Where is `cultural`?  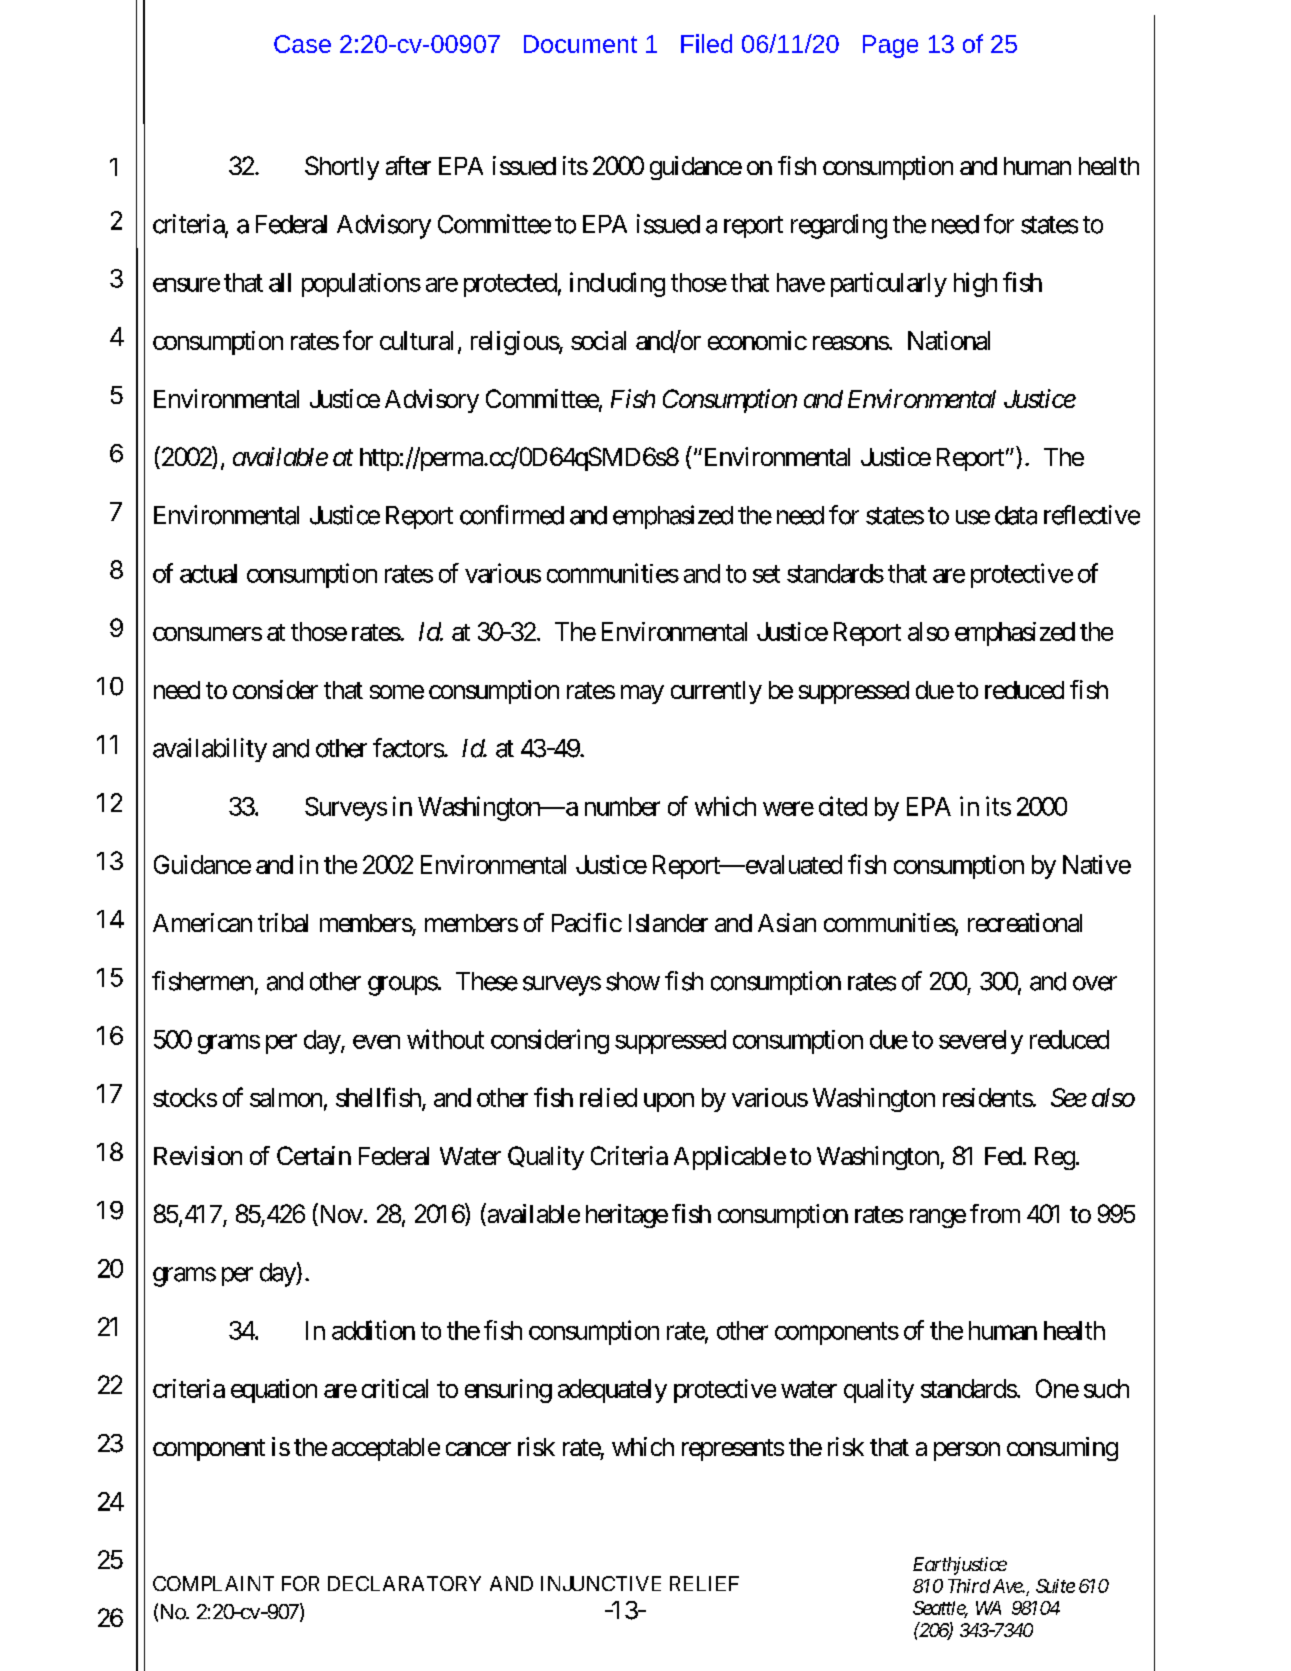
cultural is located at coordinates (416, 340).
